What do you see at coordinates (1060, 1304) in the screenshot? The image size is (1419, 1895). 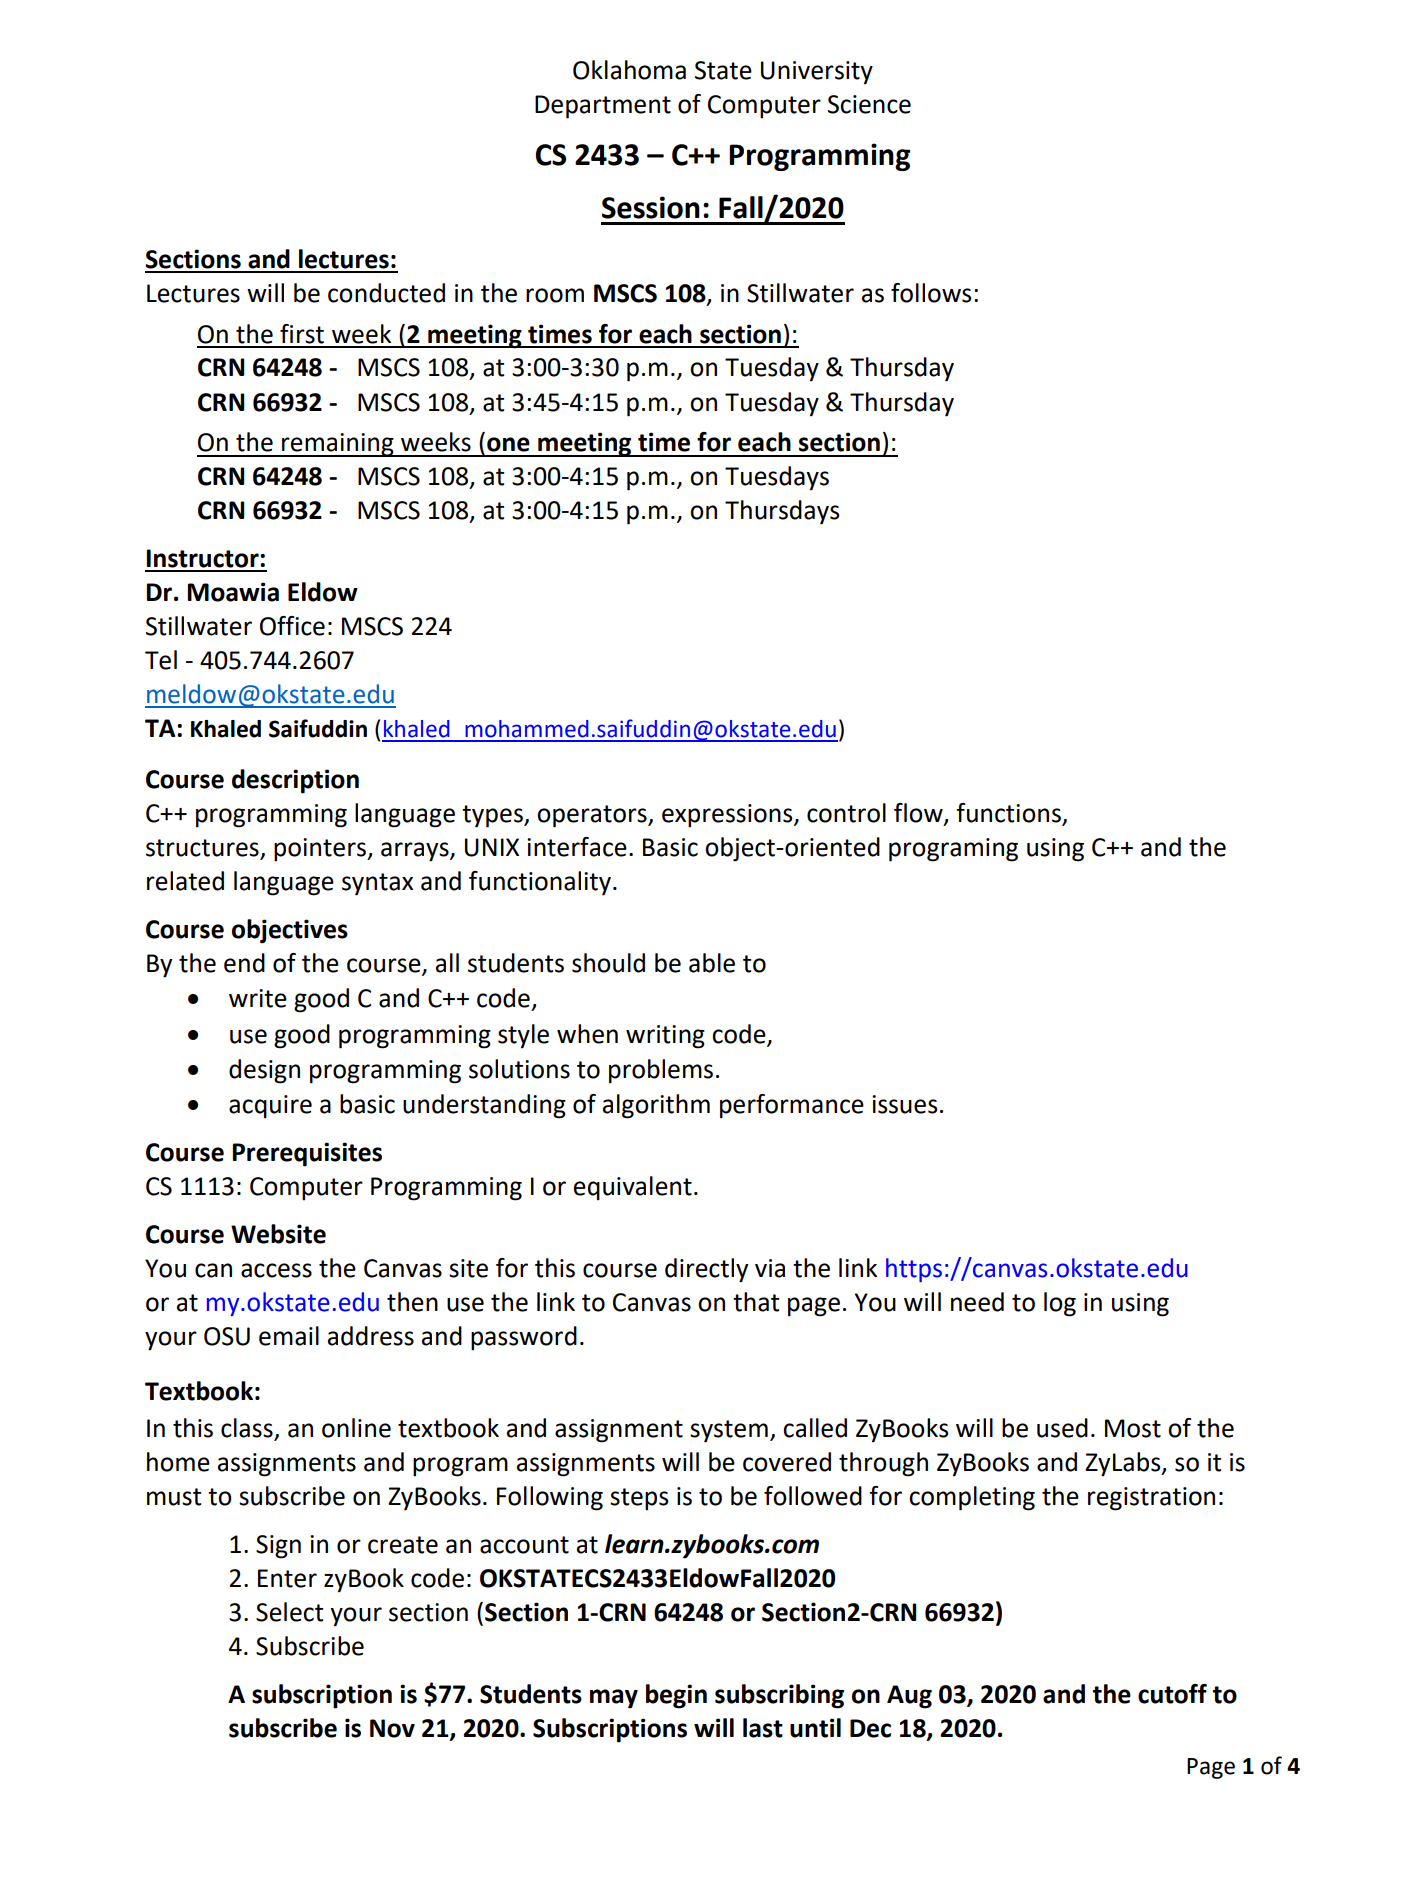 I see `log` at bounding box center [1060, 1304].
